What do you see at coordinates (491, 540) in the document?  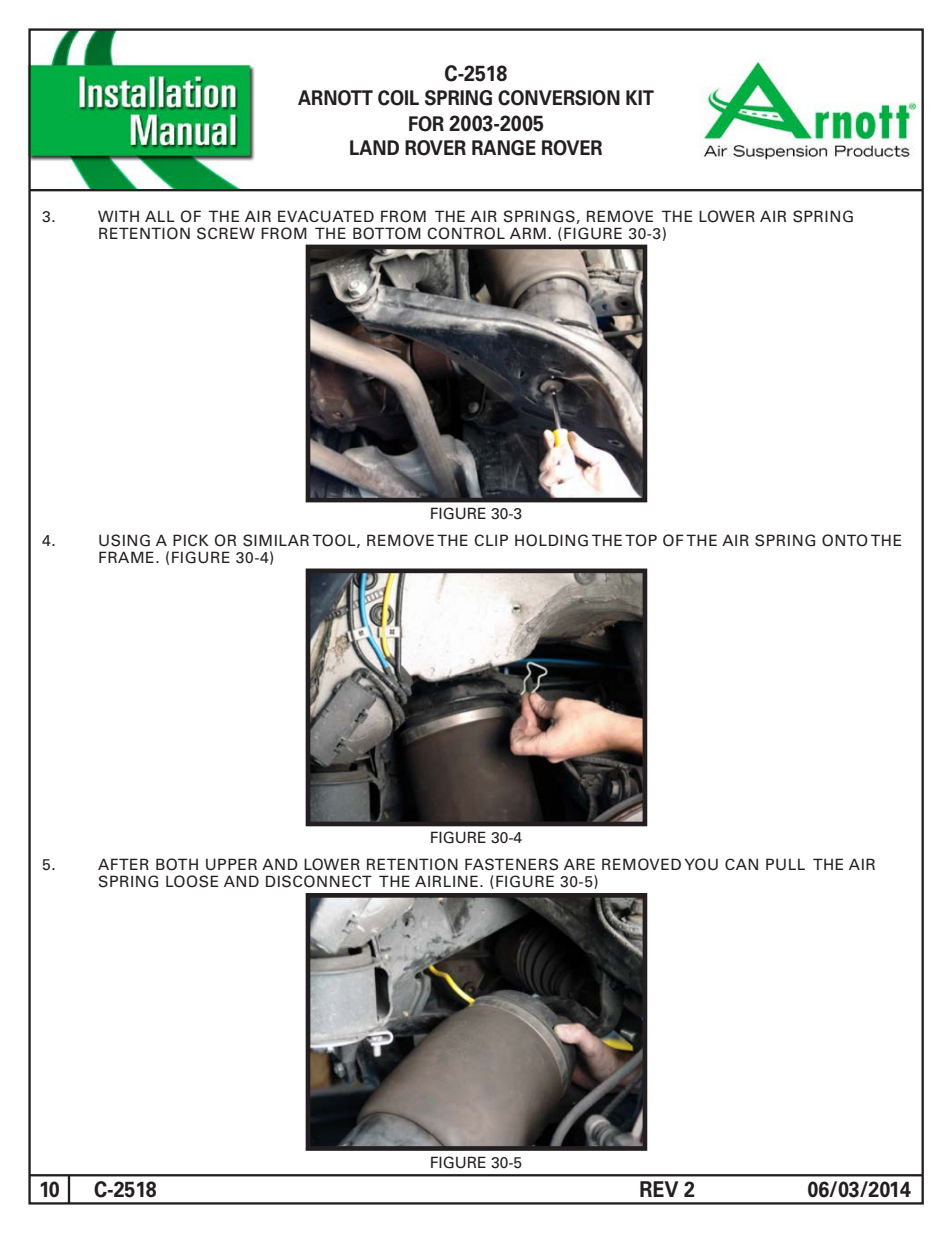 I see `CLIP` at bounding box center [491, 540].
